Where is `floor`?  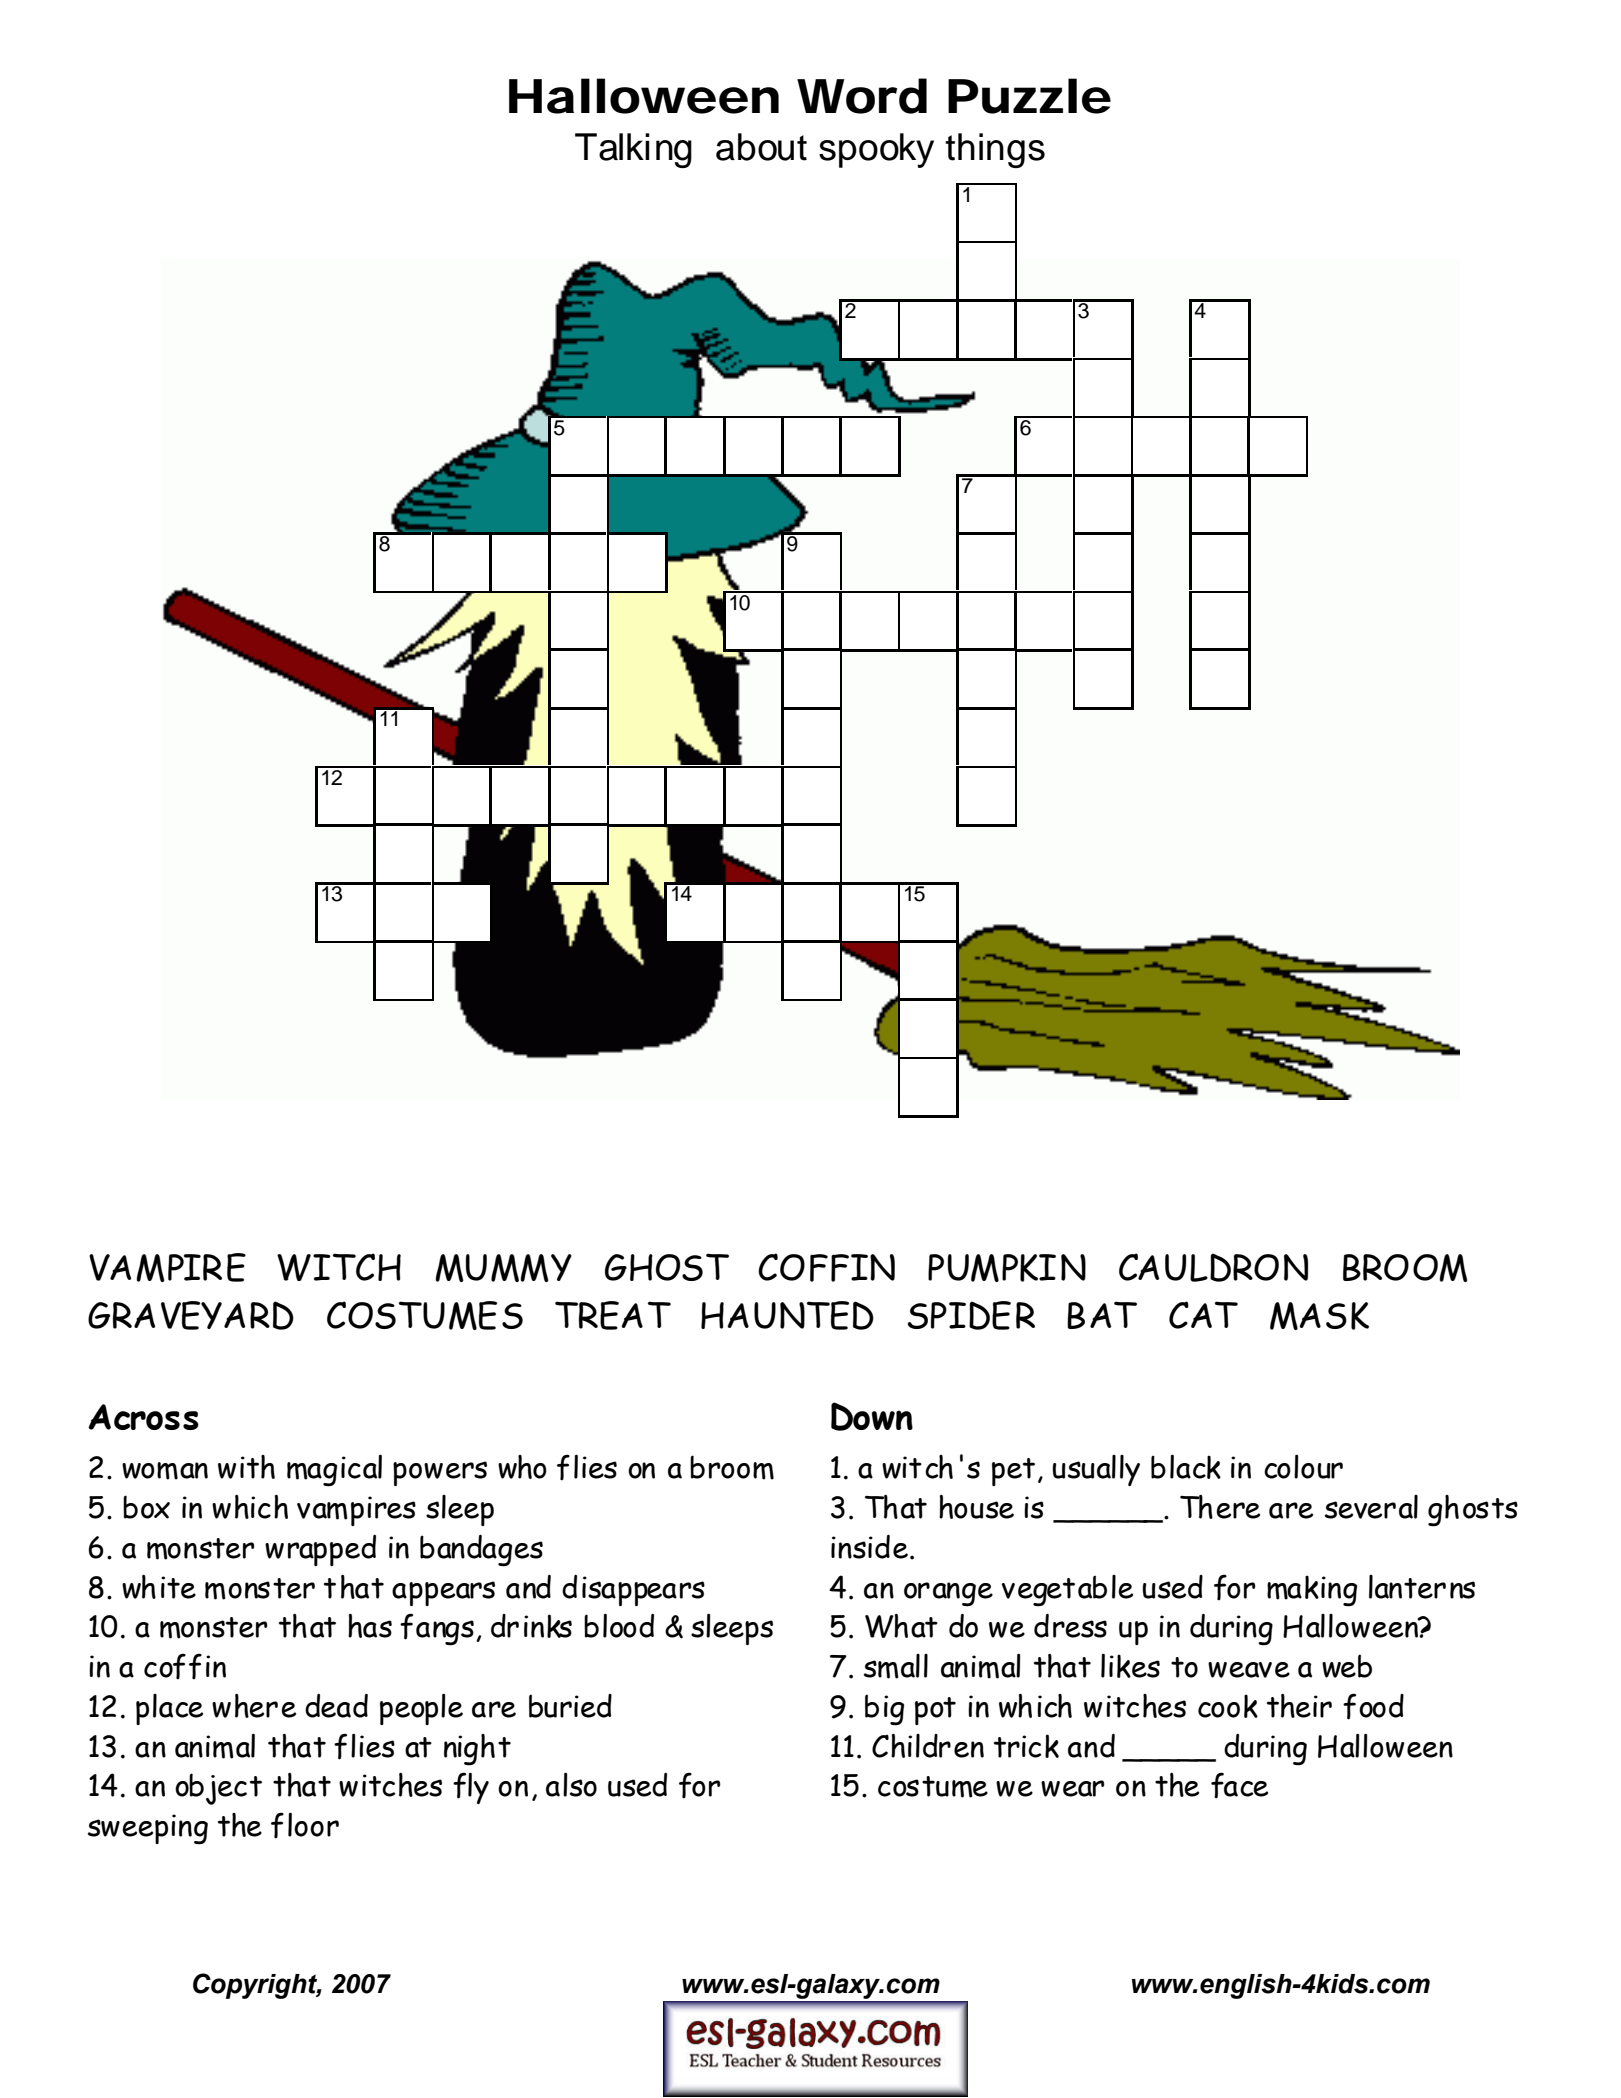
floor is located at coordinates (305, 1825).
